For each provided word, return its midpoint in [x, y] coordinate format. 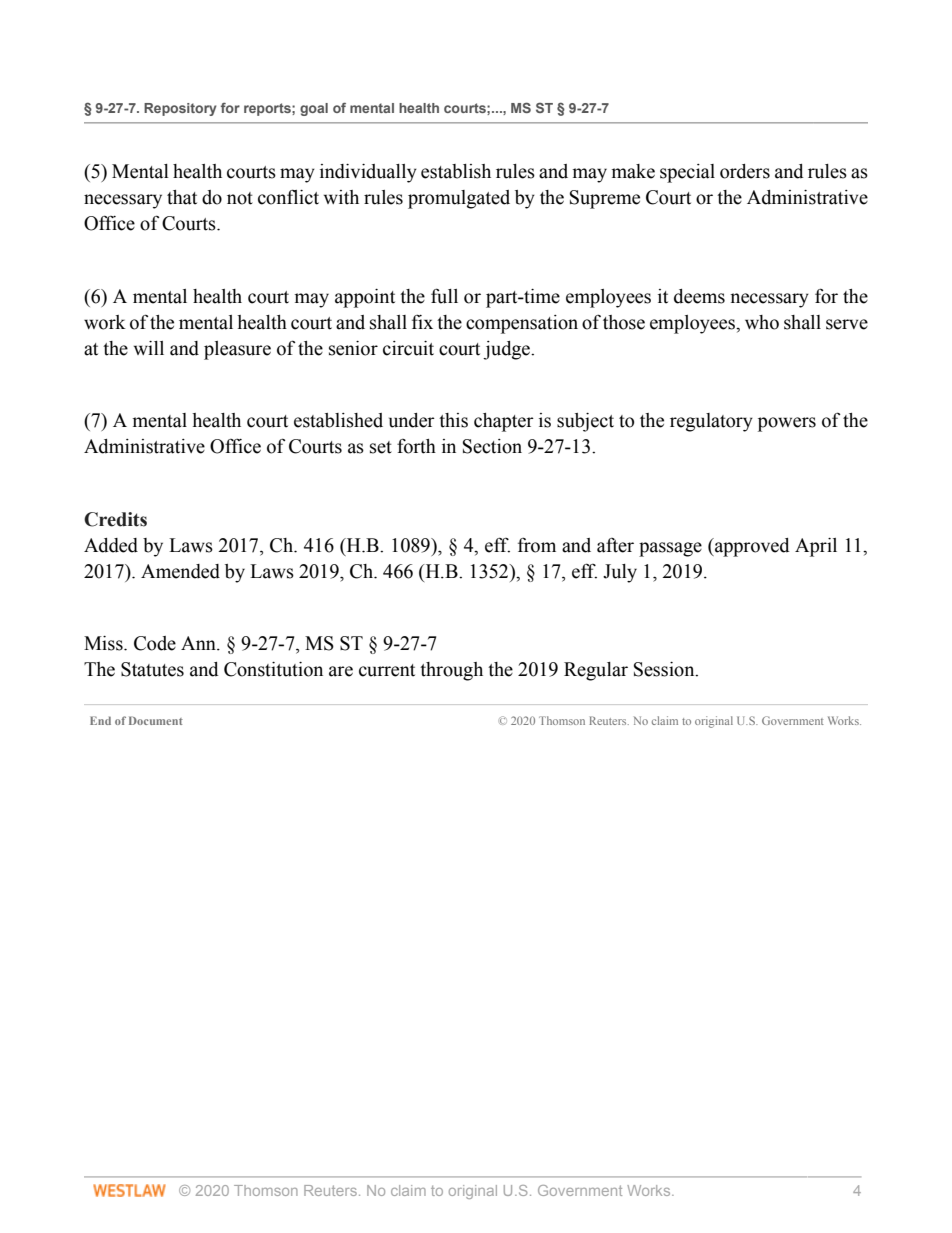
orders [745, 171]
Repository [180, 109]
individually [368, 173]
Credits [115, 519]
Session [665, 669]
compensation [522, 324]
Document [156, 720]
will [149, 348]
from [537, 545]
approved [751, 547]
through [451, 671]
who [762, 322]
